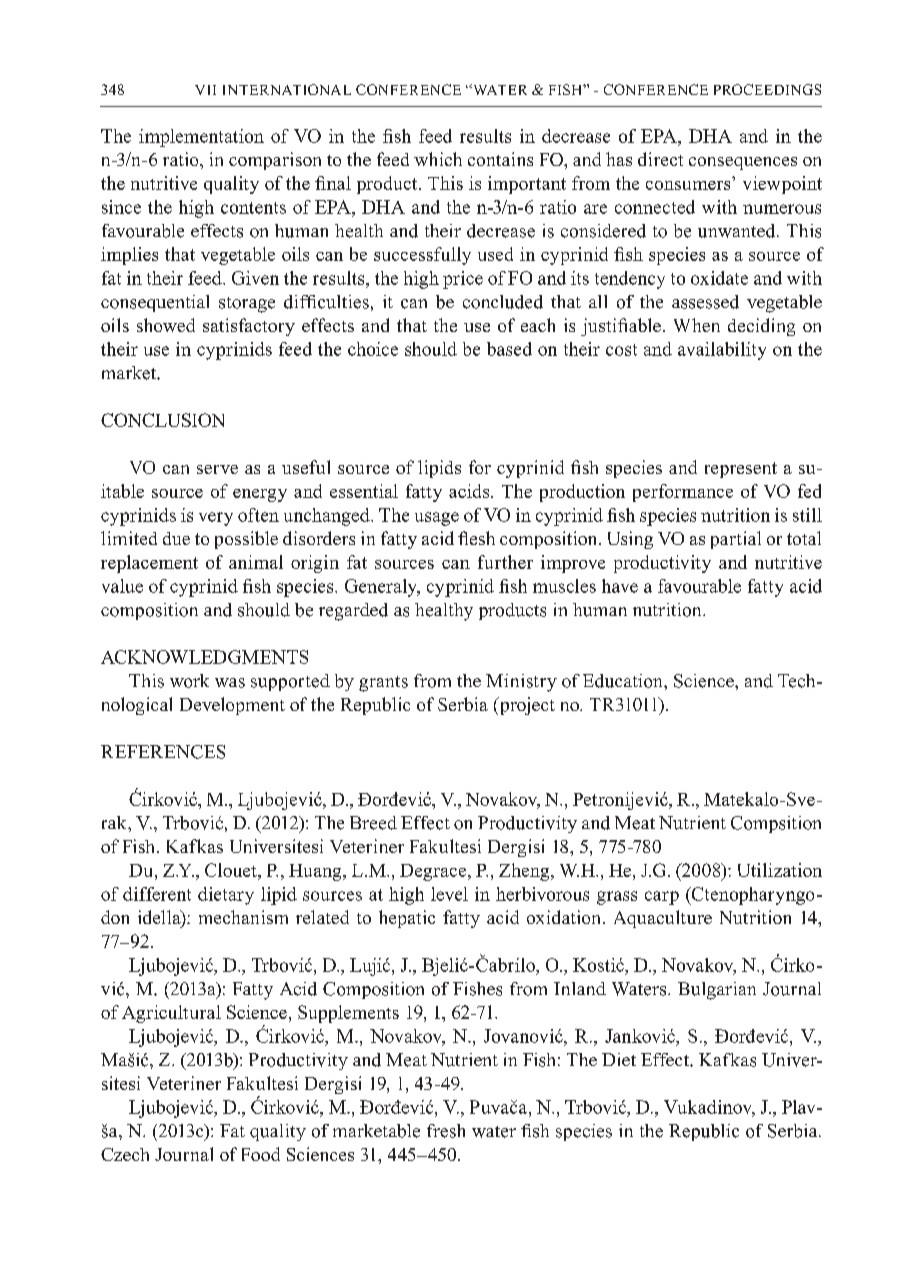  I want to click on partial, so click(736, 540).
